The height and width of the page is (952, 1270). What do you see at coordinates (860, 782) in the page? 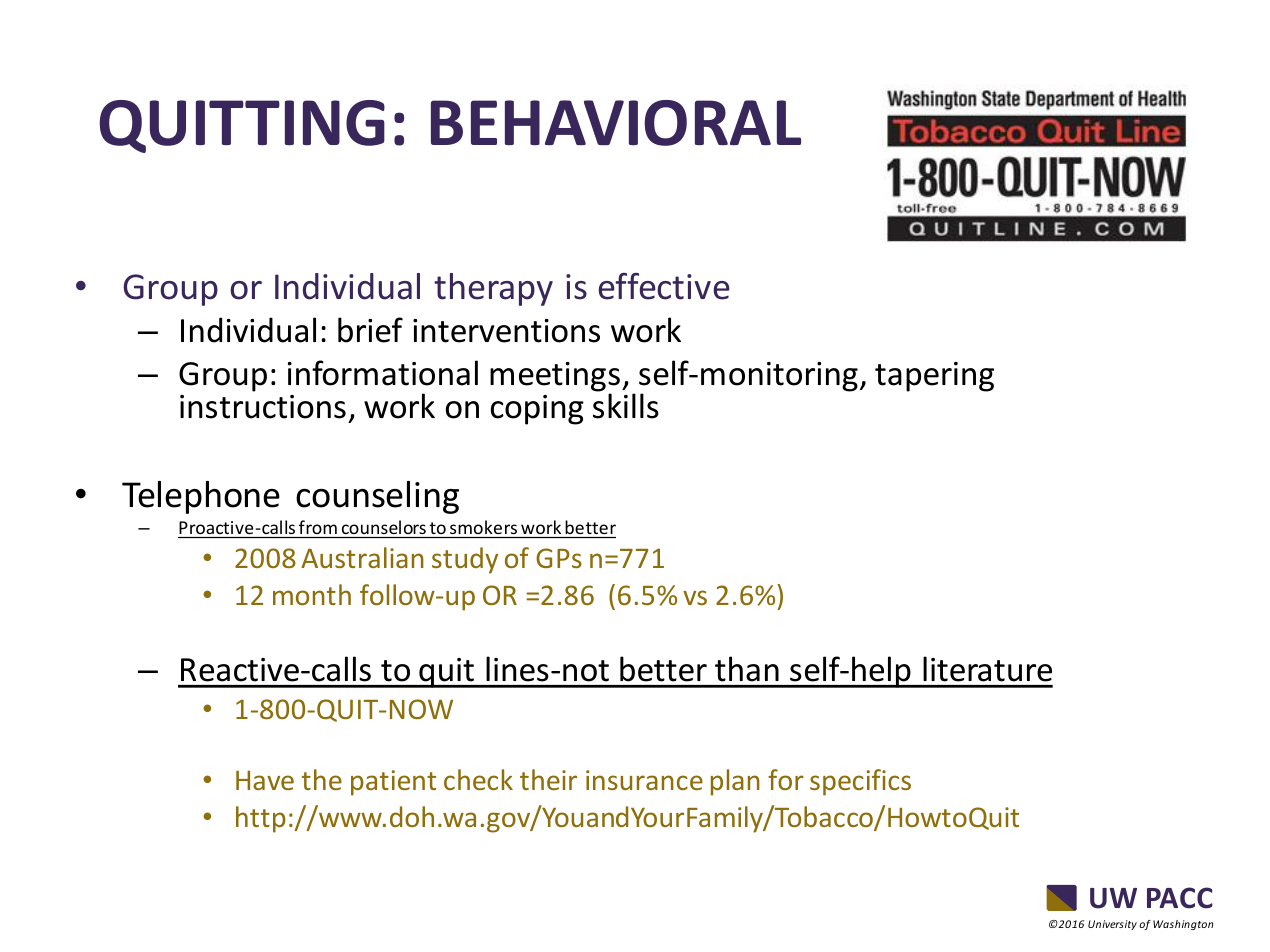
I see `specifics` at bounding box center [860, 782].
